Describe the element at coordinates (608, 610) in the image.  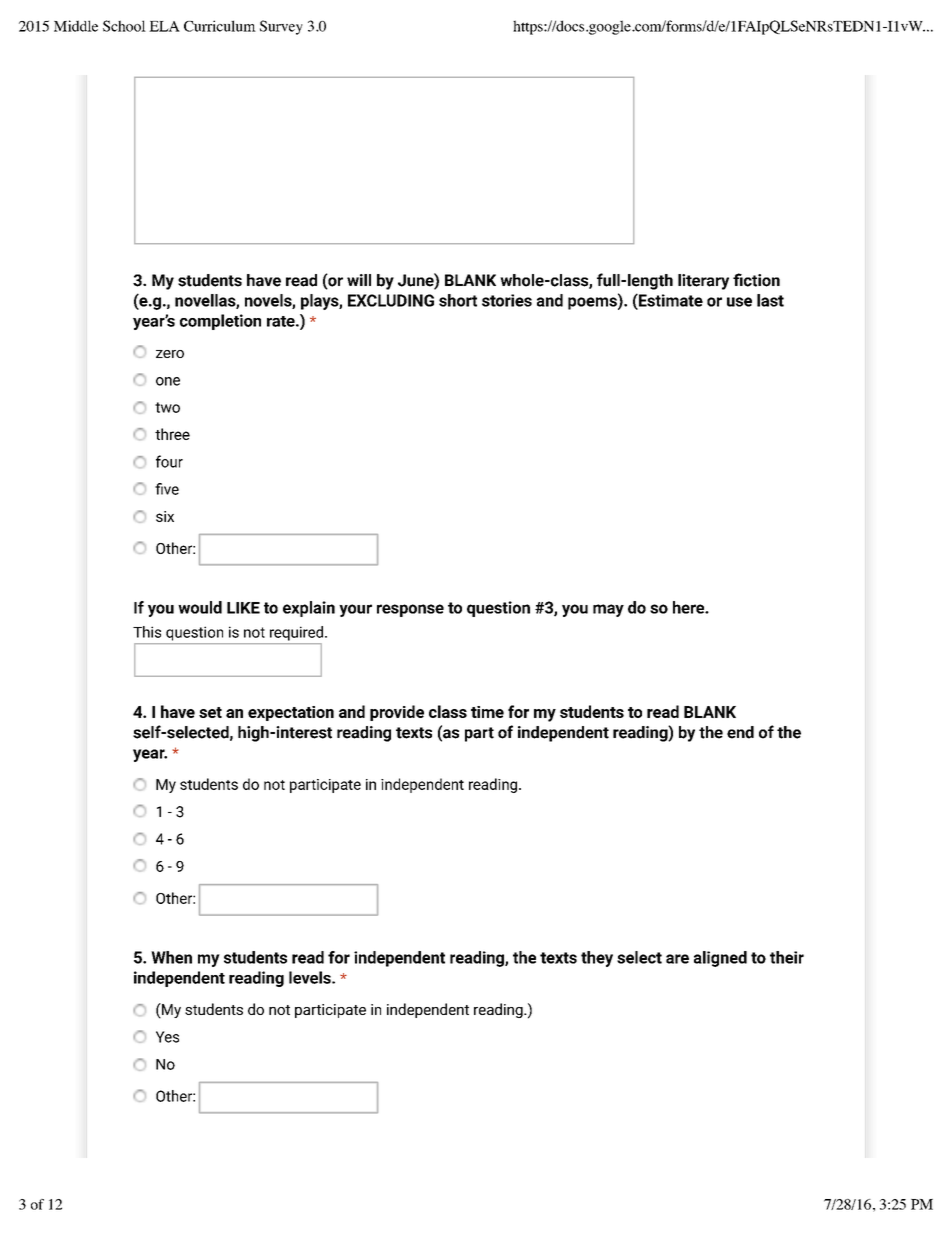
I see `may` at that location.
